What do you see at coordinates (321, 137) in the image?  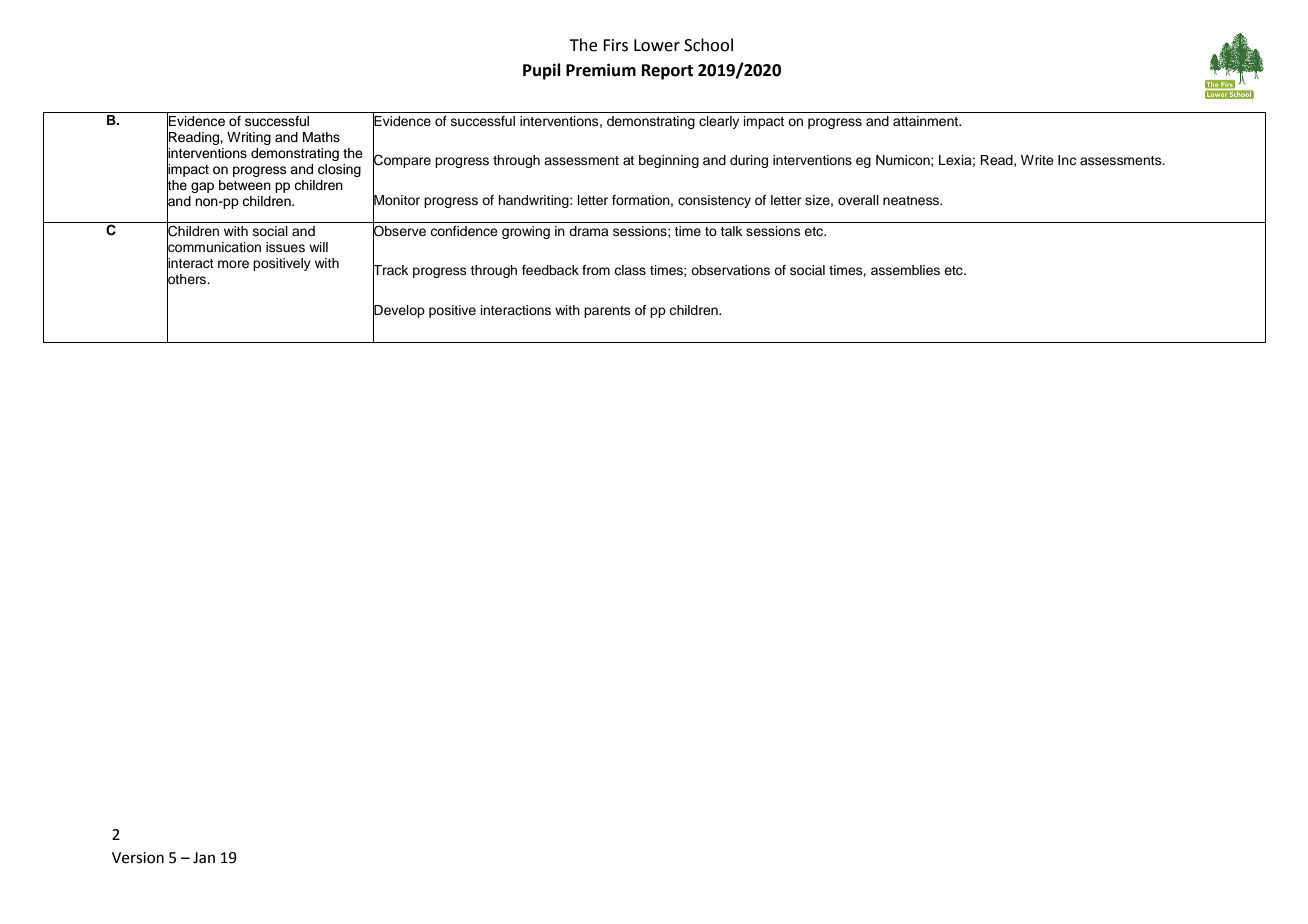 I see `Maths` at bounding box center [321, 137].
